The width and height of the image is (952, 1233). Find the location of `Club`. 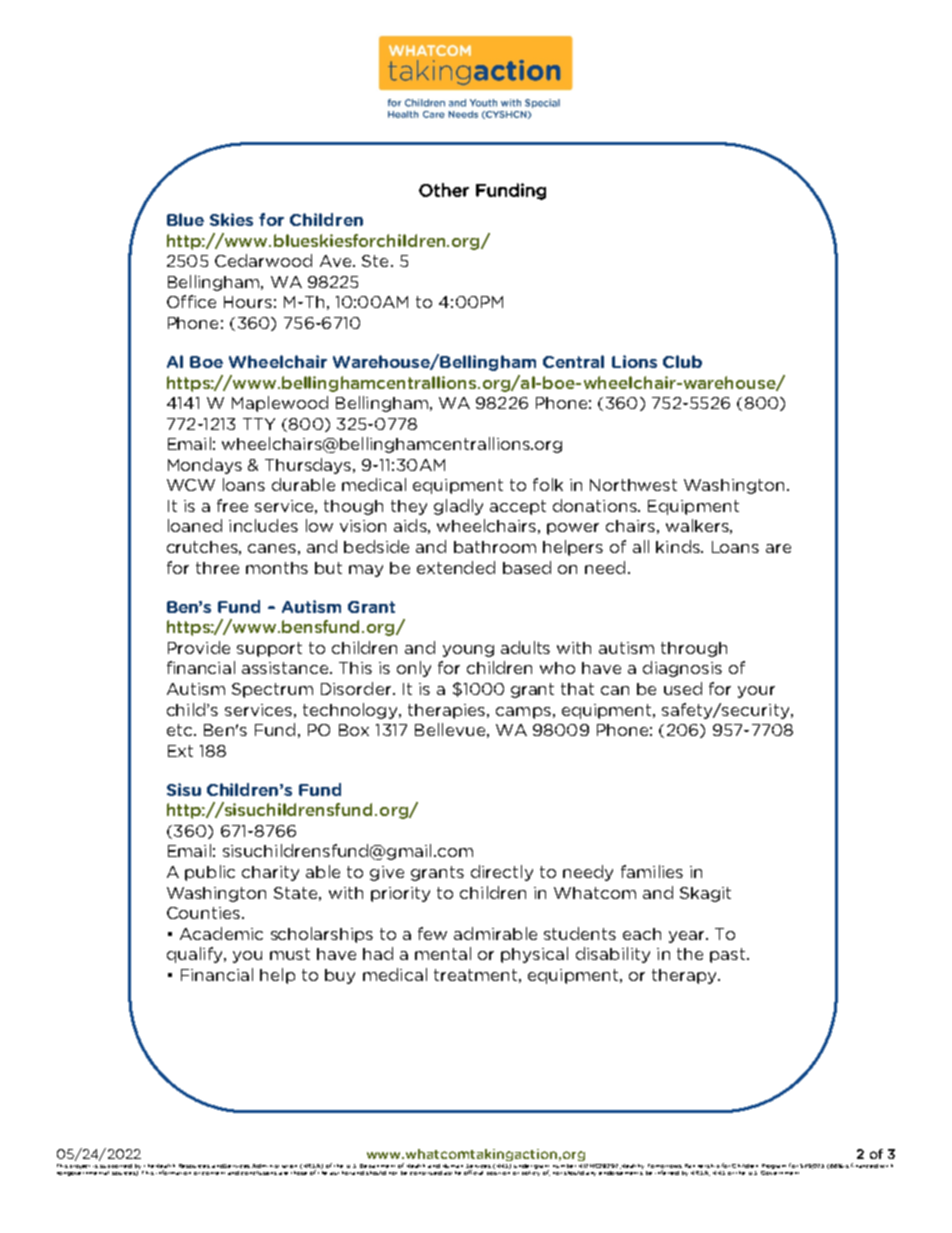

Club is located at coordinates (682, 361).
